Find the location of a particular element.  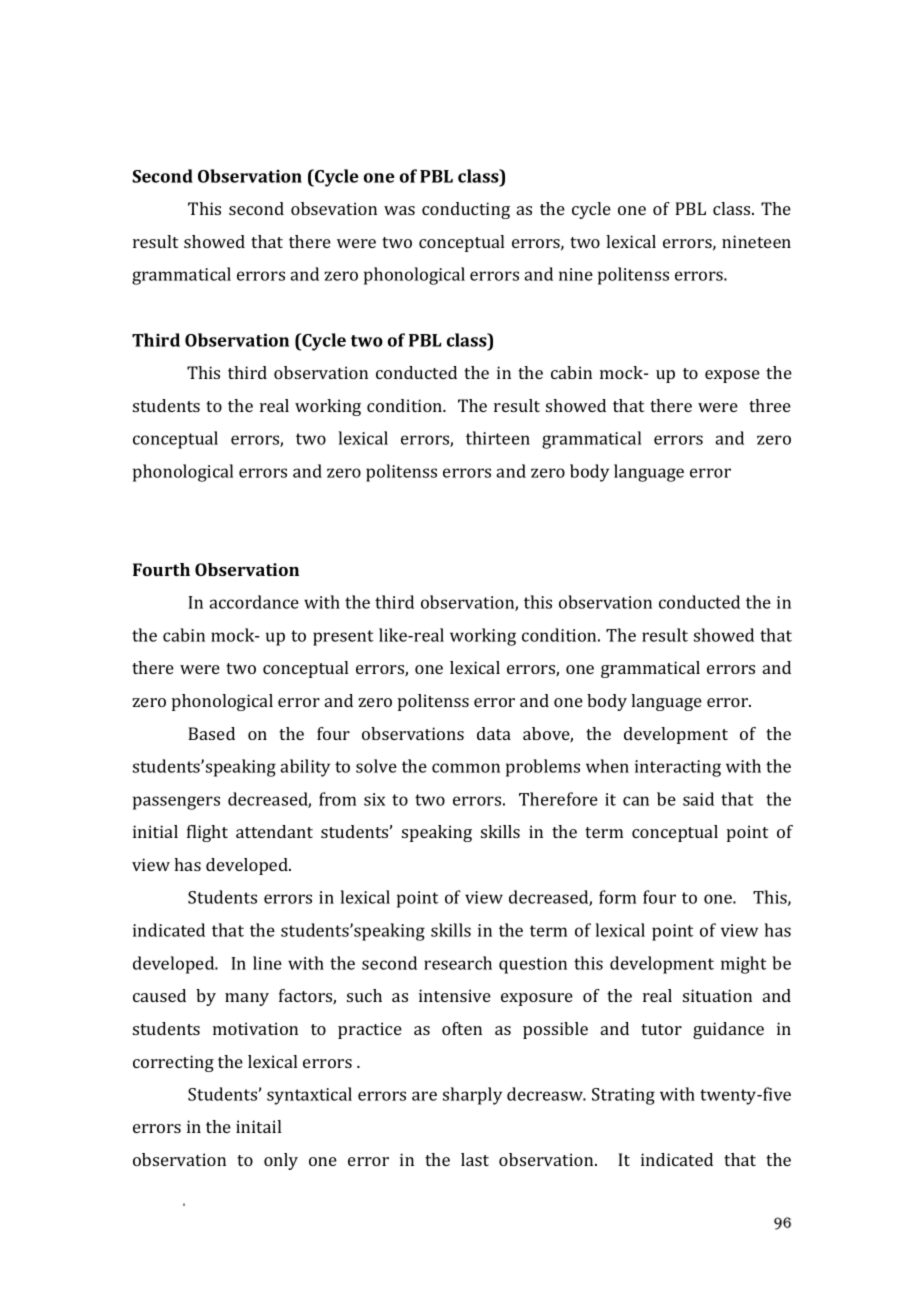

was is located at coordinates (399, 210).
